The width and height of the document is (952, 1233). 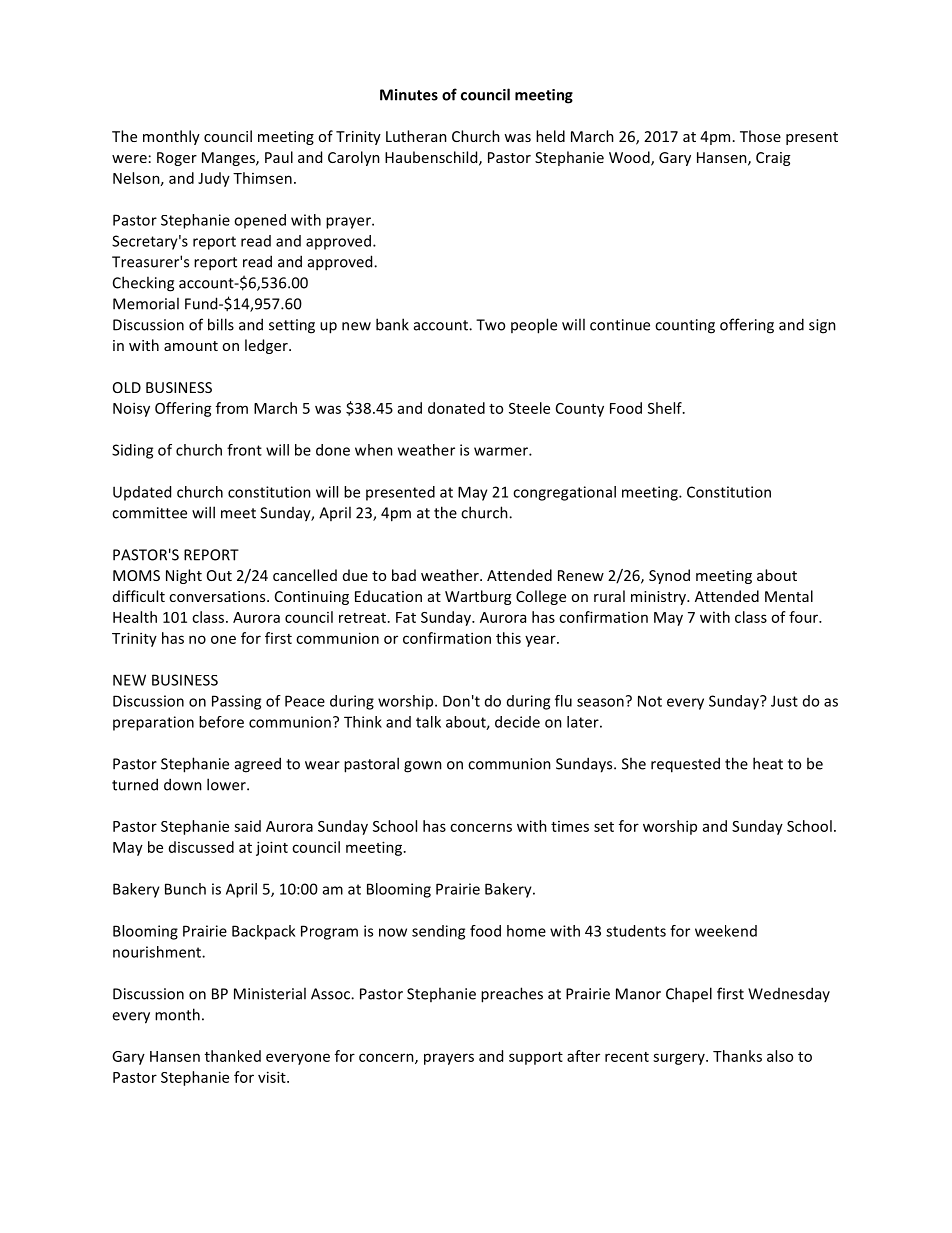 I want to click on donated, so click(x=456, y=408).
